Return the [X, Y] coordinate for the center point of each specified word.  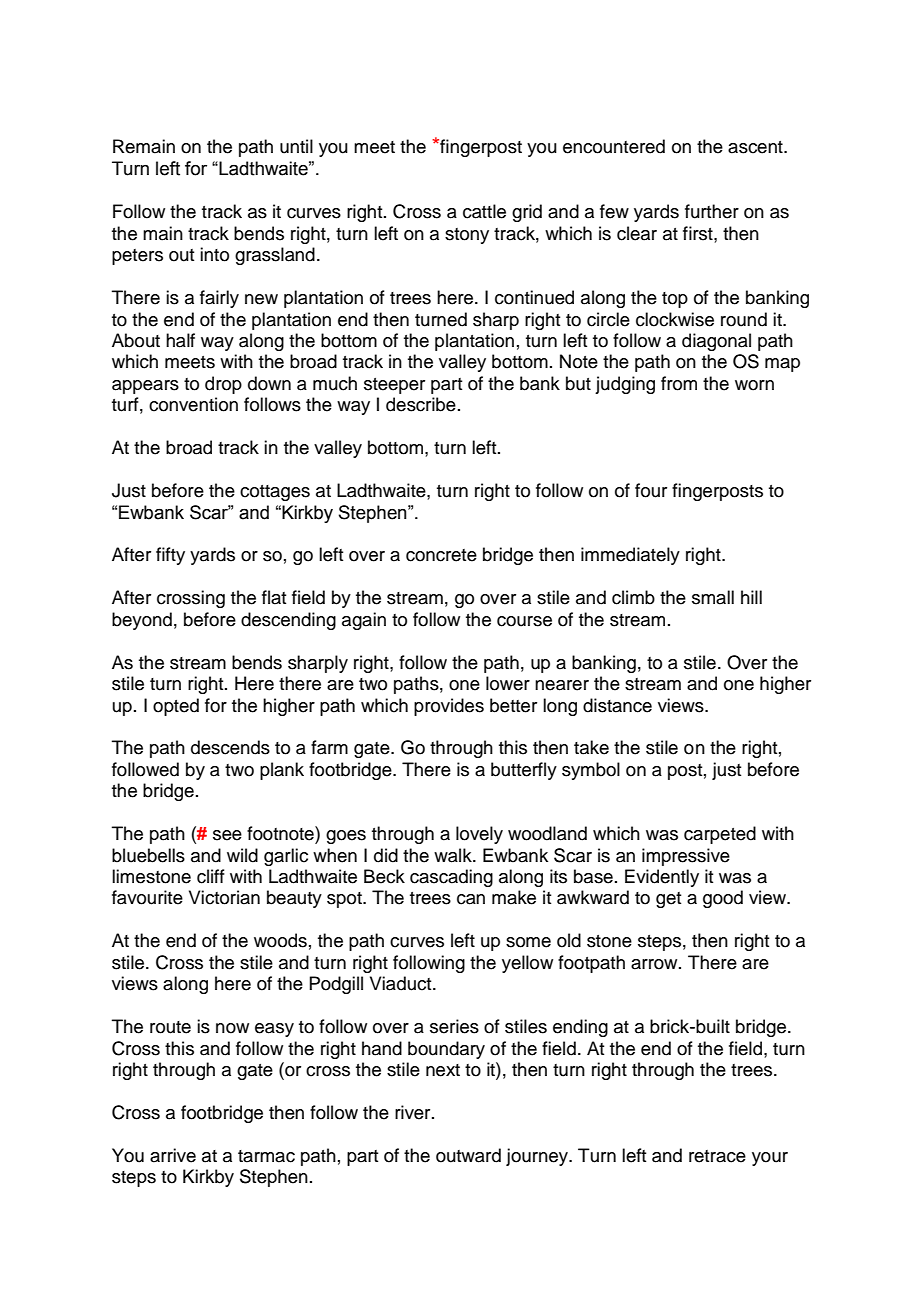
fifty [170, 556]
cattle [484, 211]
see [227, 835]
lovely [479, 835]
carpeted [720, 835]
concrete [441, 555]
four [651, 490]
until [296, 146]
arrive [173, 1155]
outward [468, 1155]
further [712, 211]
